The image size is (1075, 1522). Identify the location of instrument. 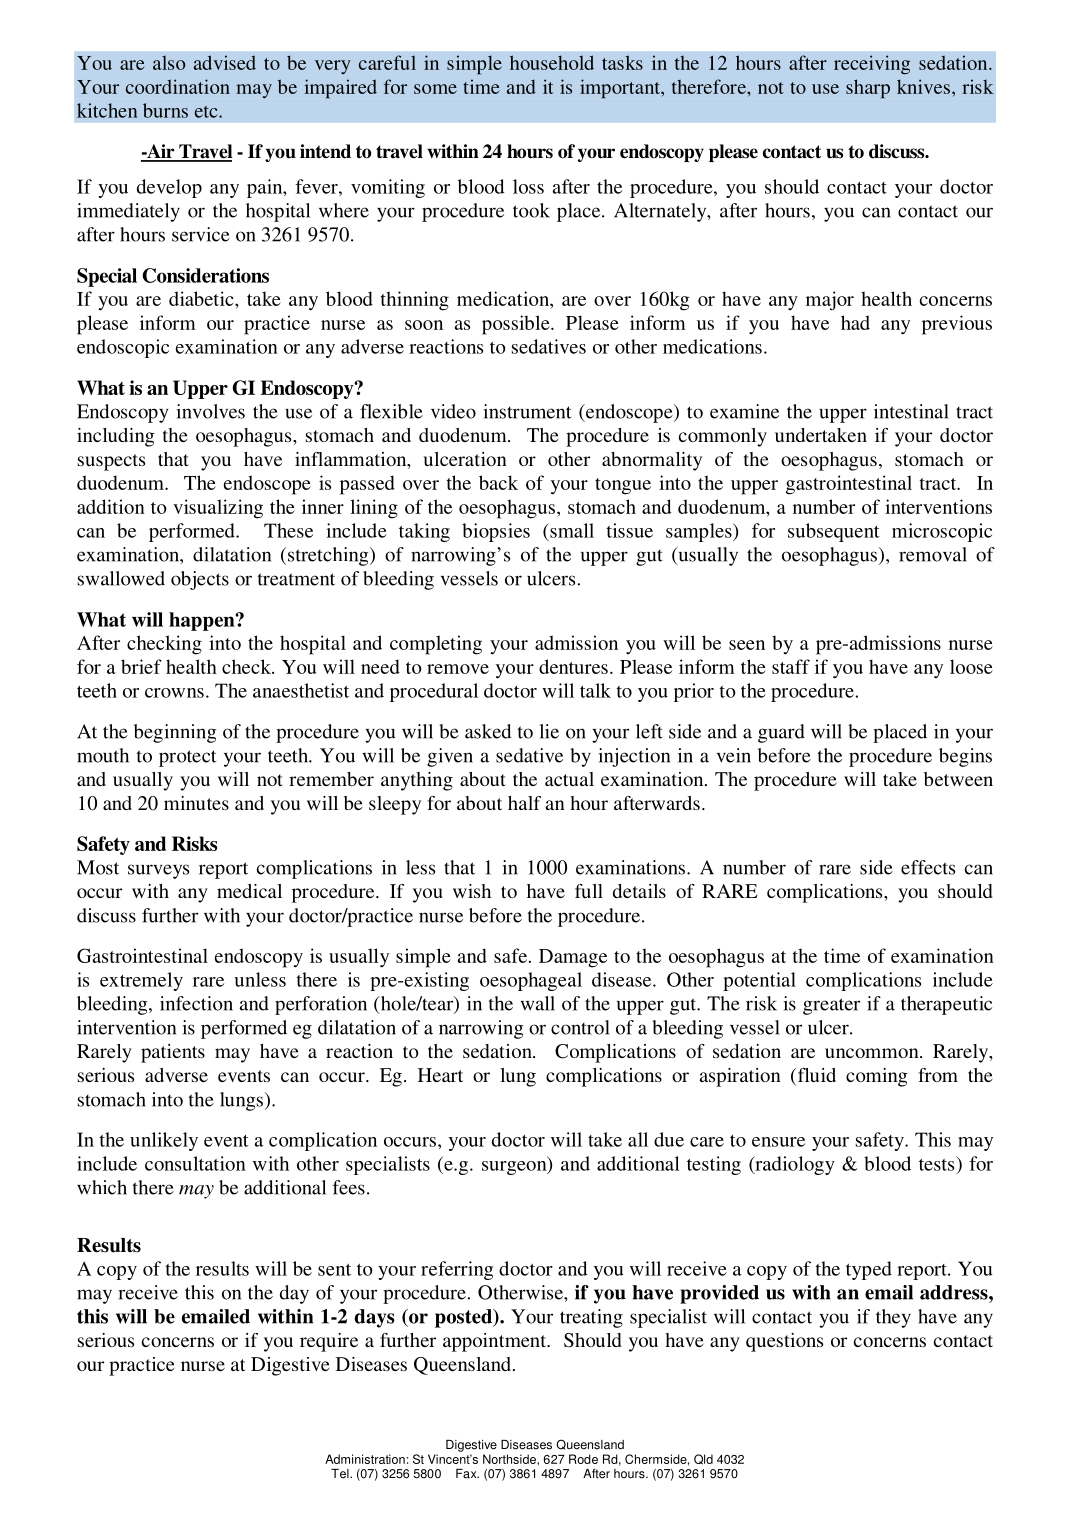
(527, 411).
